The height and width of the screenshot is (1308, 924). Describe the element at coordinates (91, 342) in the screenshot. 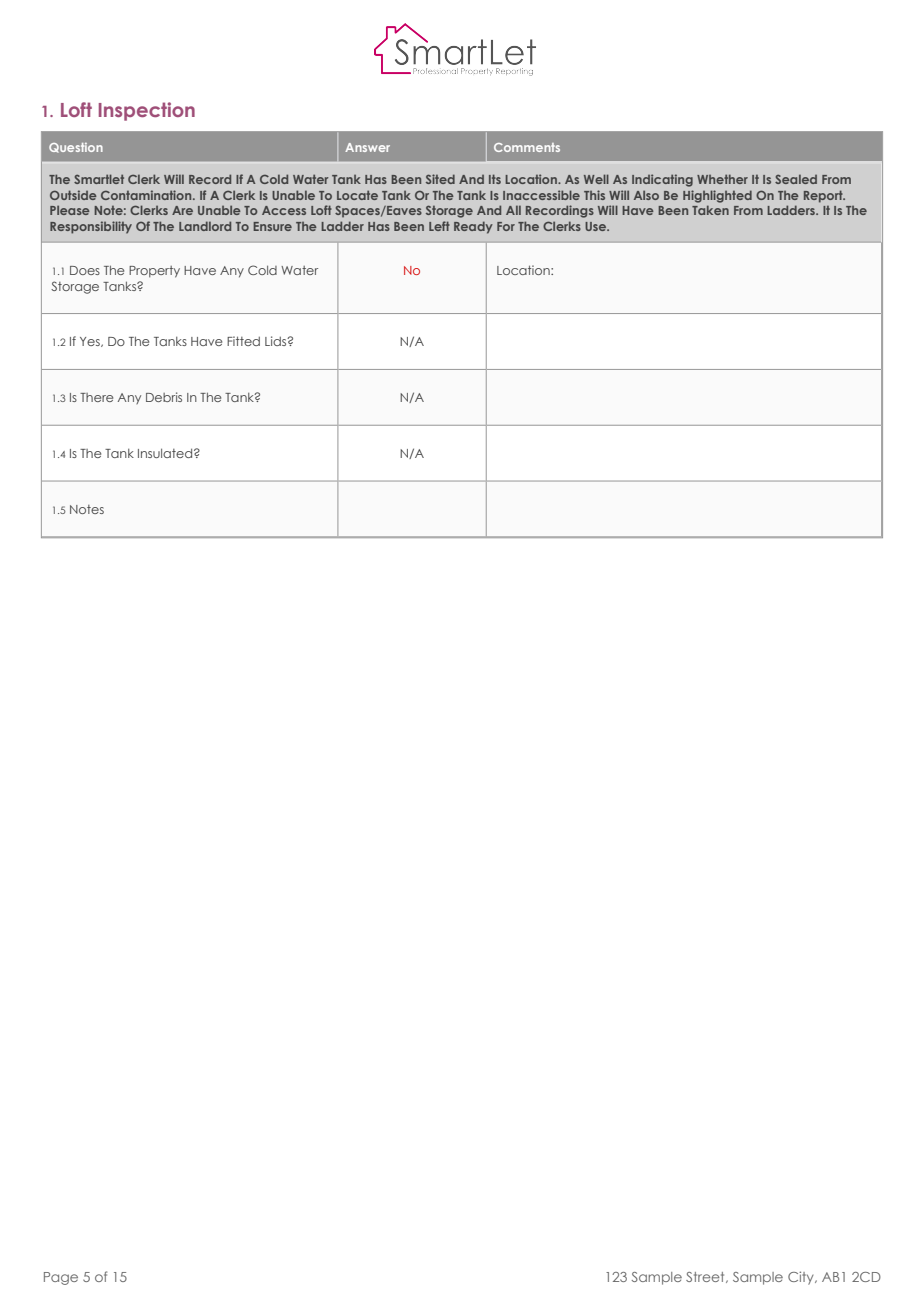

I see `Yes` at that location.
